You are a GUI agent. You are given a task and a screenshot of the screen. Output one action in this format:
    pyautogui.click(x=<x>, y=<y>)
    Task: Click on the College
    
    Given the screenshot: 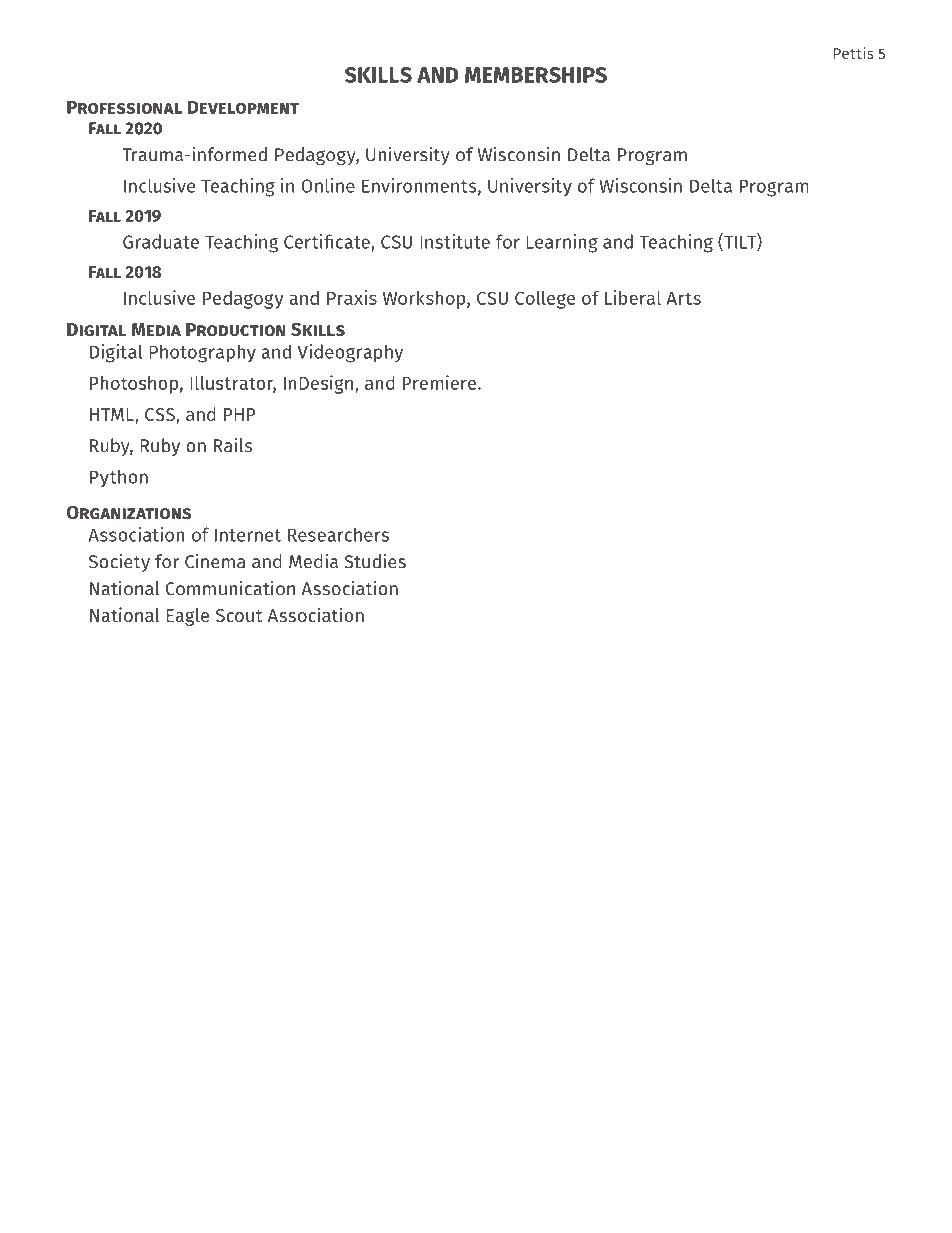 What is the action you would take?
    pyautogui.click(x=545, y=300)
